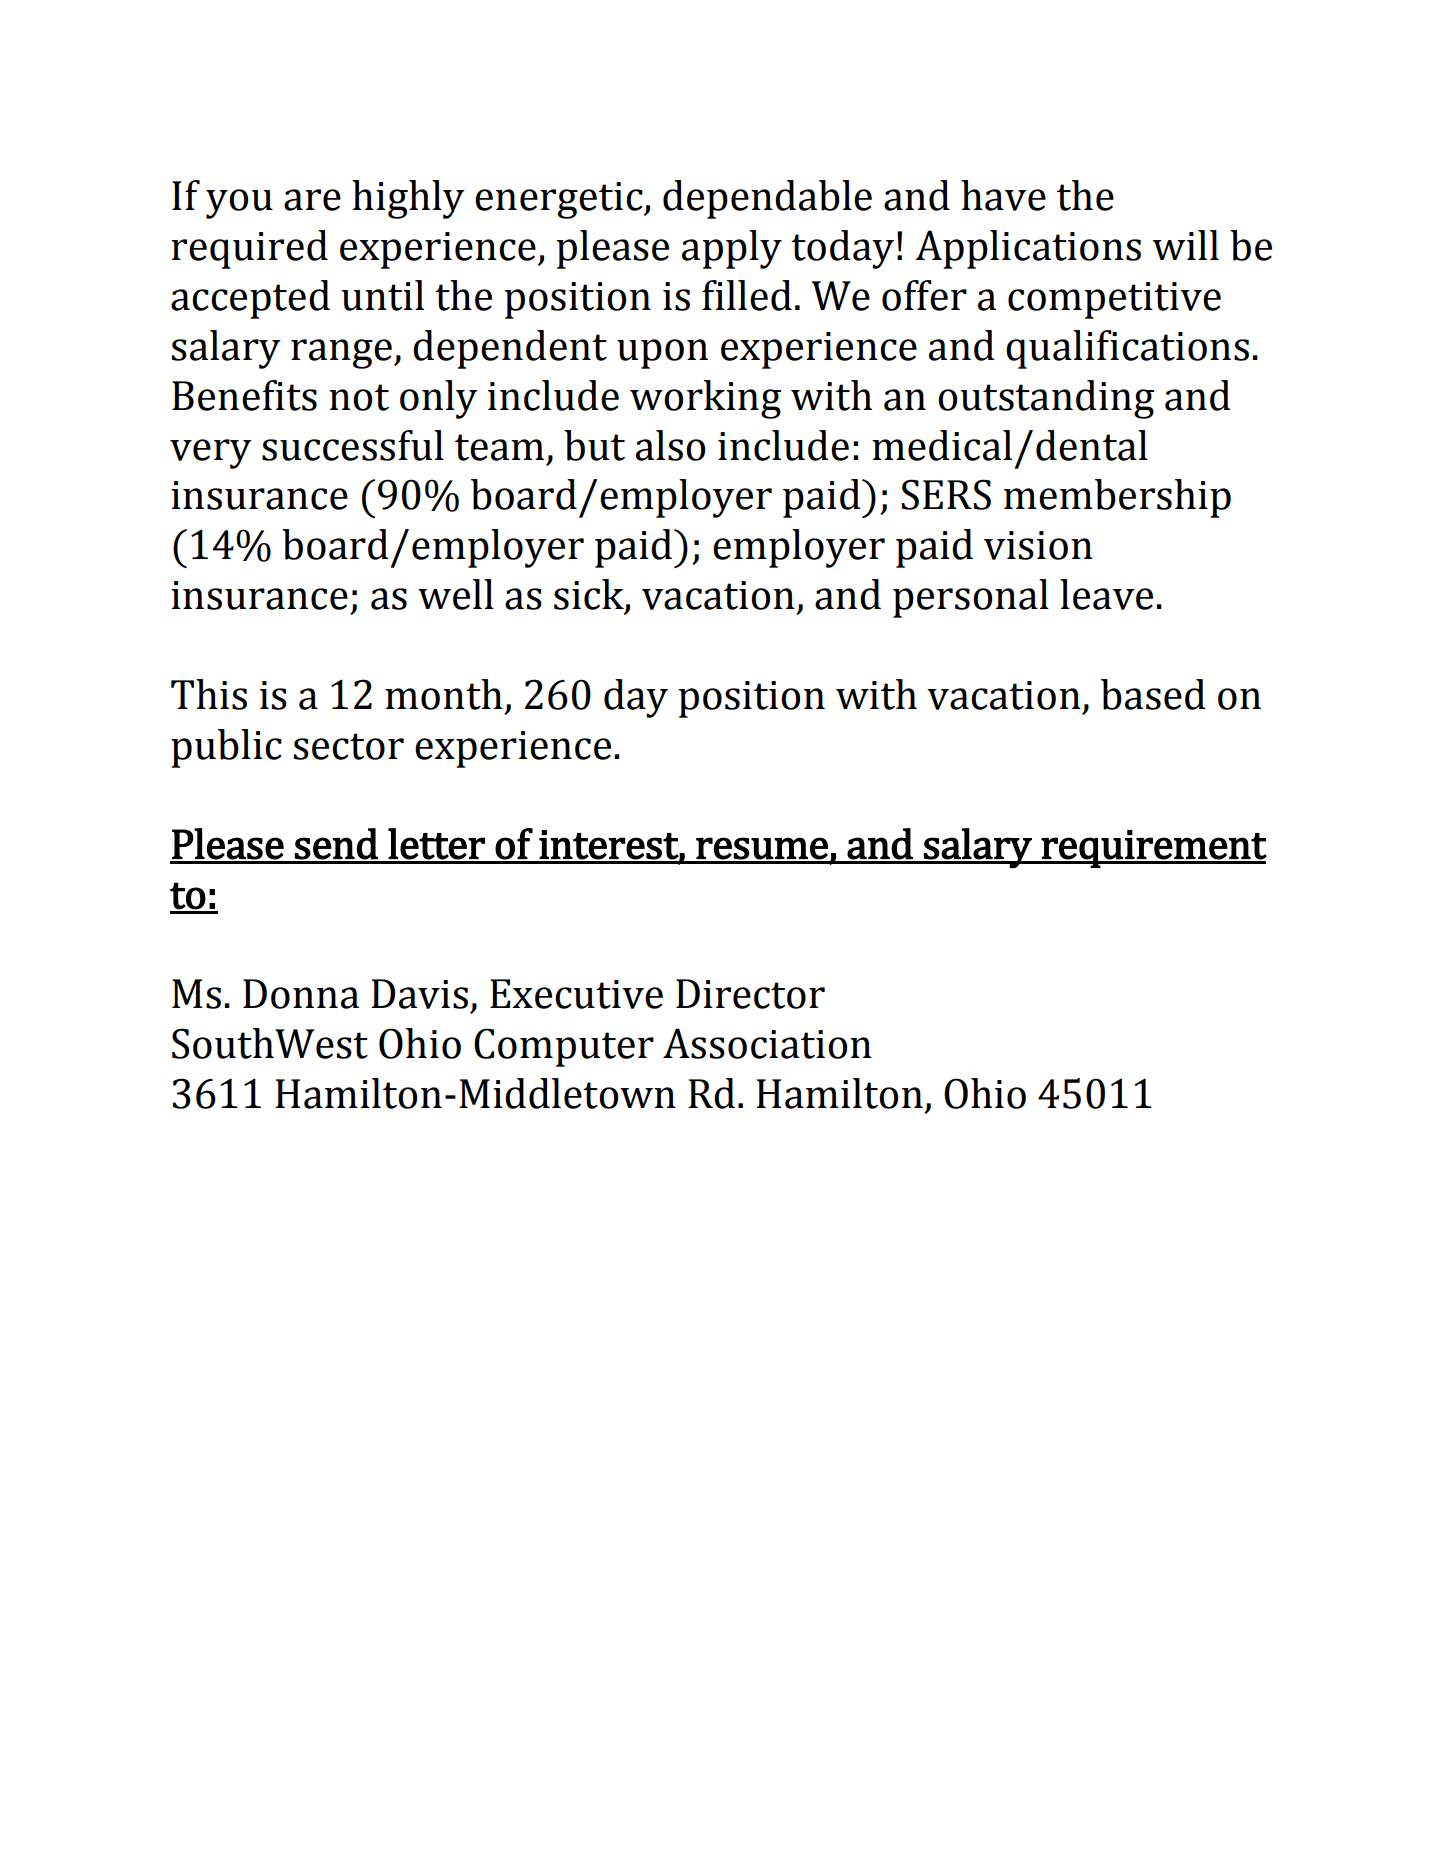  What do you see at coordinates (301, 994) in the screenshot?
I see `Donna` at bounding box center [301, 994].
